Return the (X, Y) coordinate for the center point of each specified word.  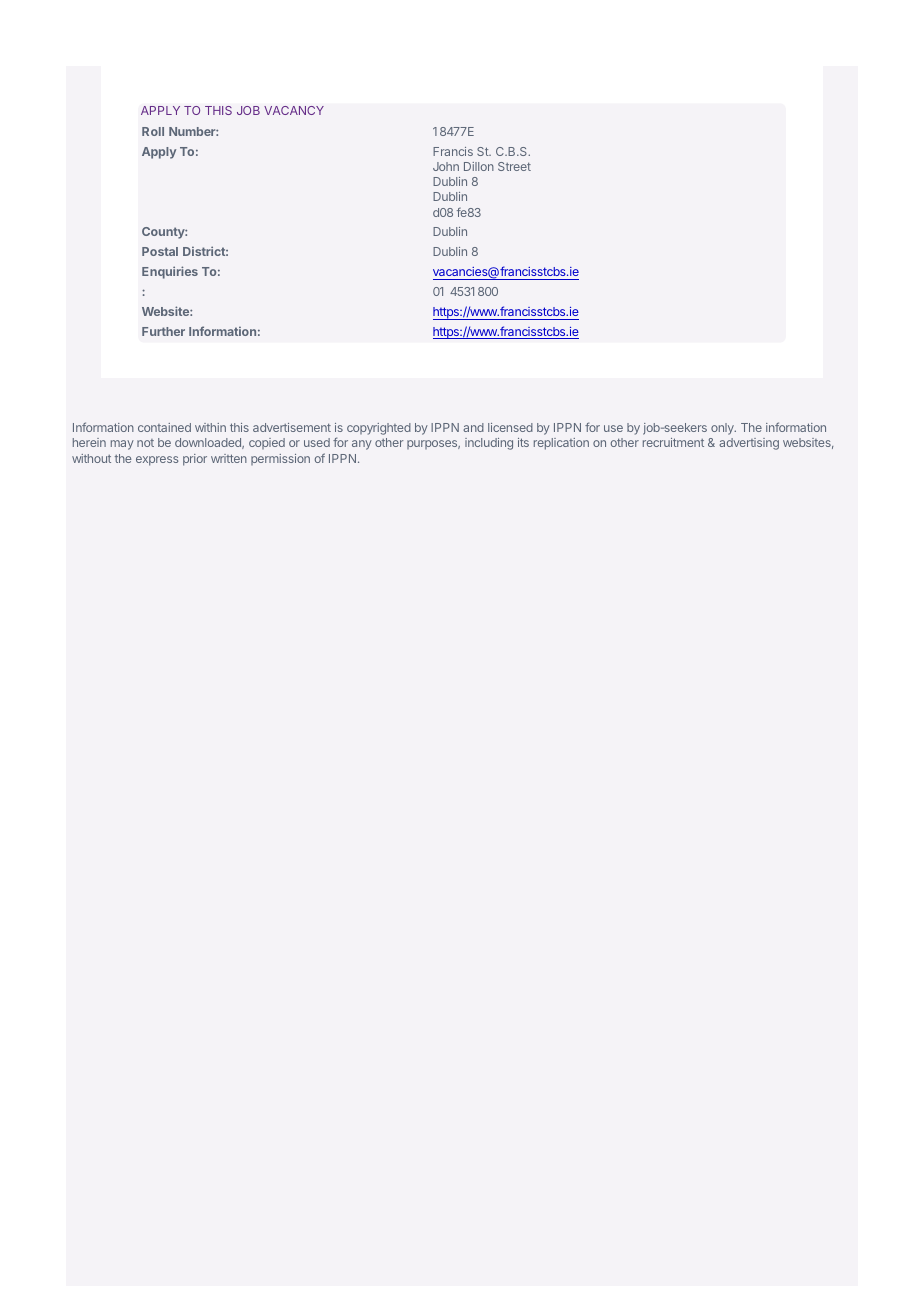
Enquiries (170, 272)
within (210, 427)
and (473, 427)
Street (514, 166)
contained (164, 427)
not (145, 443)
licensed (510, 427)
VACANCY (294, 110)
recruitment (673, 442)
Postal (160, 251)
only (723, 429)
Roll (153, 131)
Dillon (479, 166)
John (446, 166)
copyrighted (379, 429)
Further (163, 331)
